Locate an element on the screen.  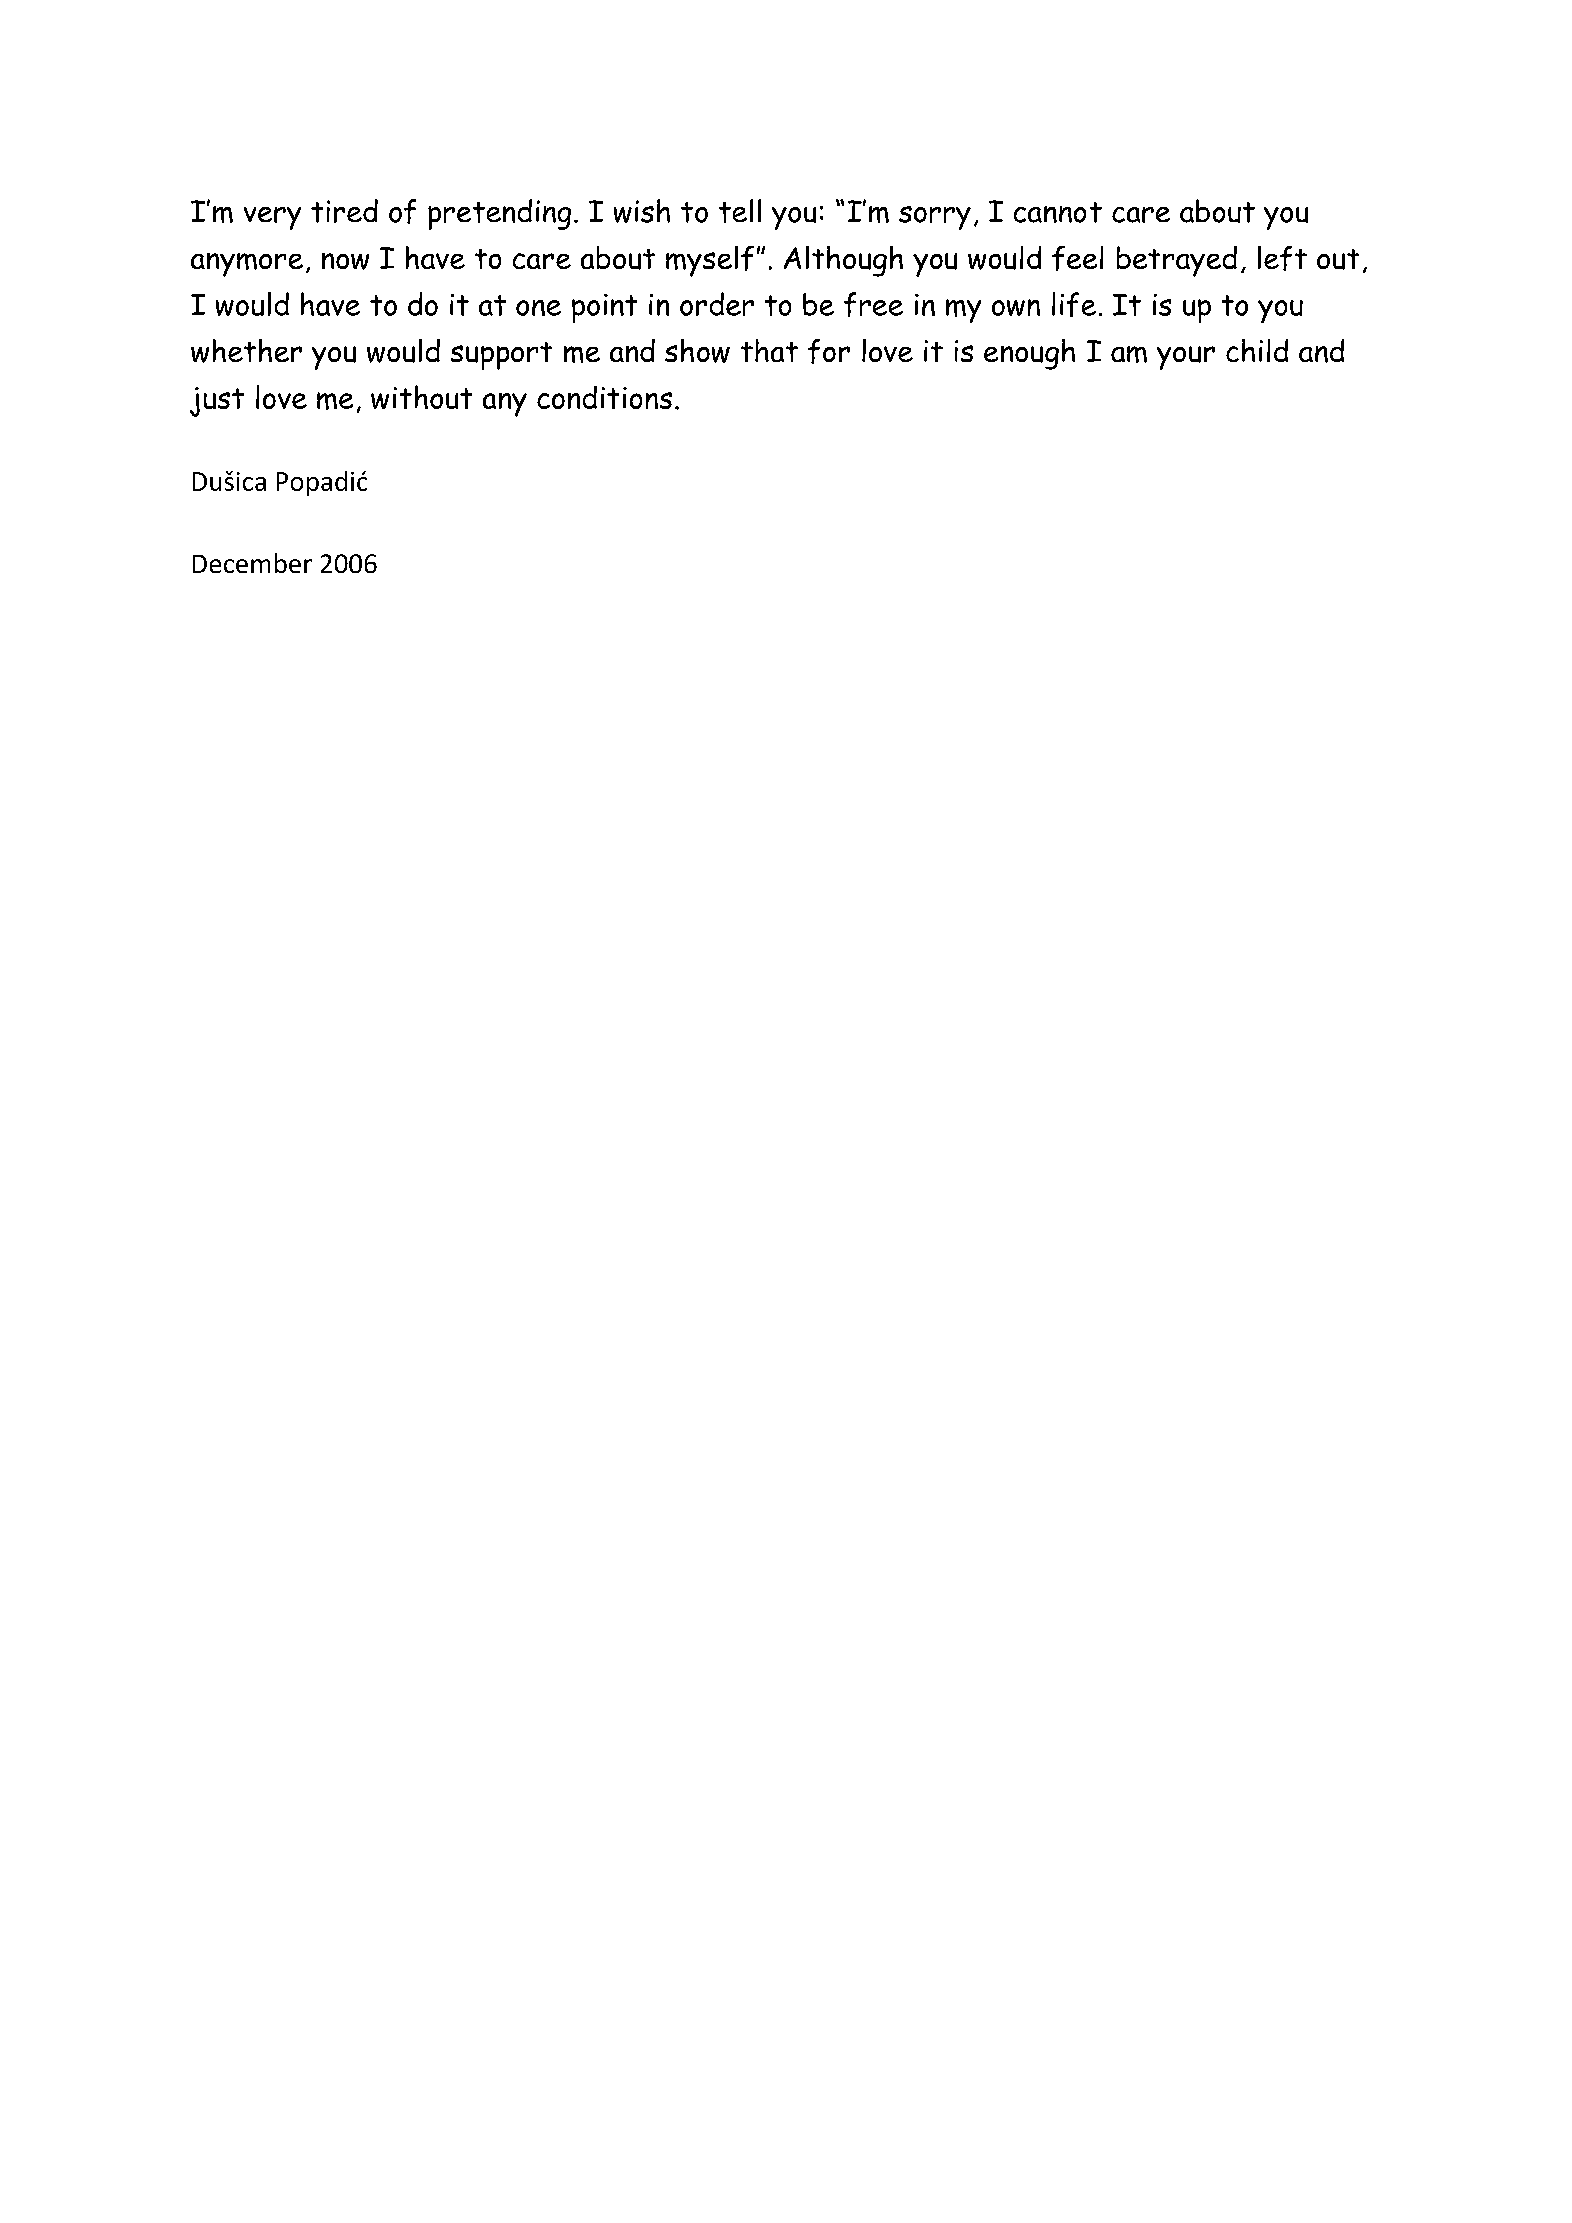
your is located at coordinates (1186, 358).
